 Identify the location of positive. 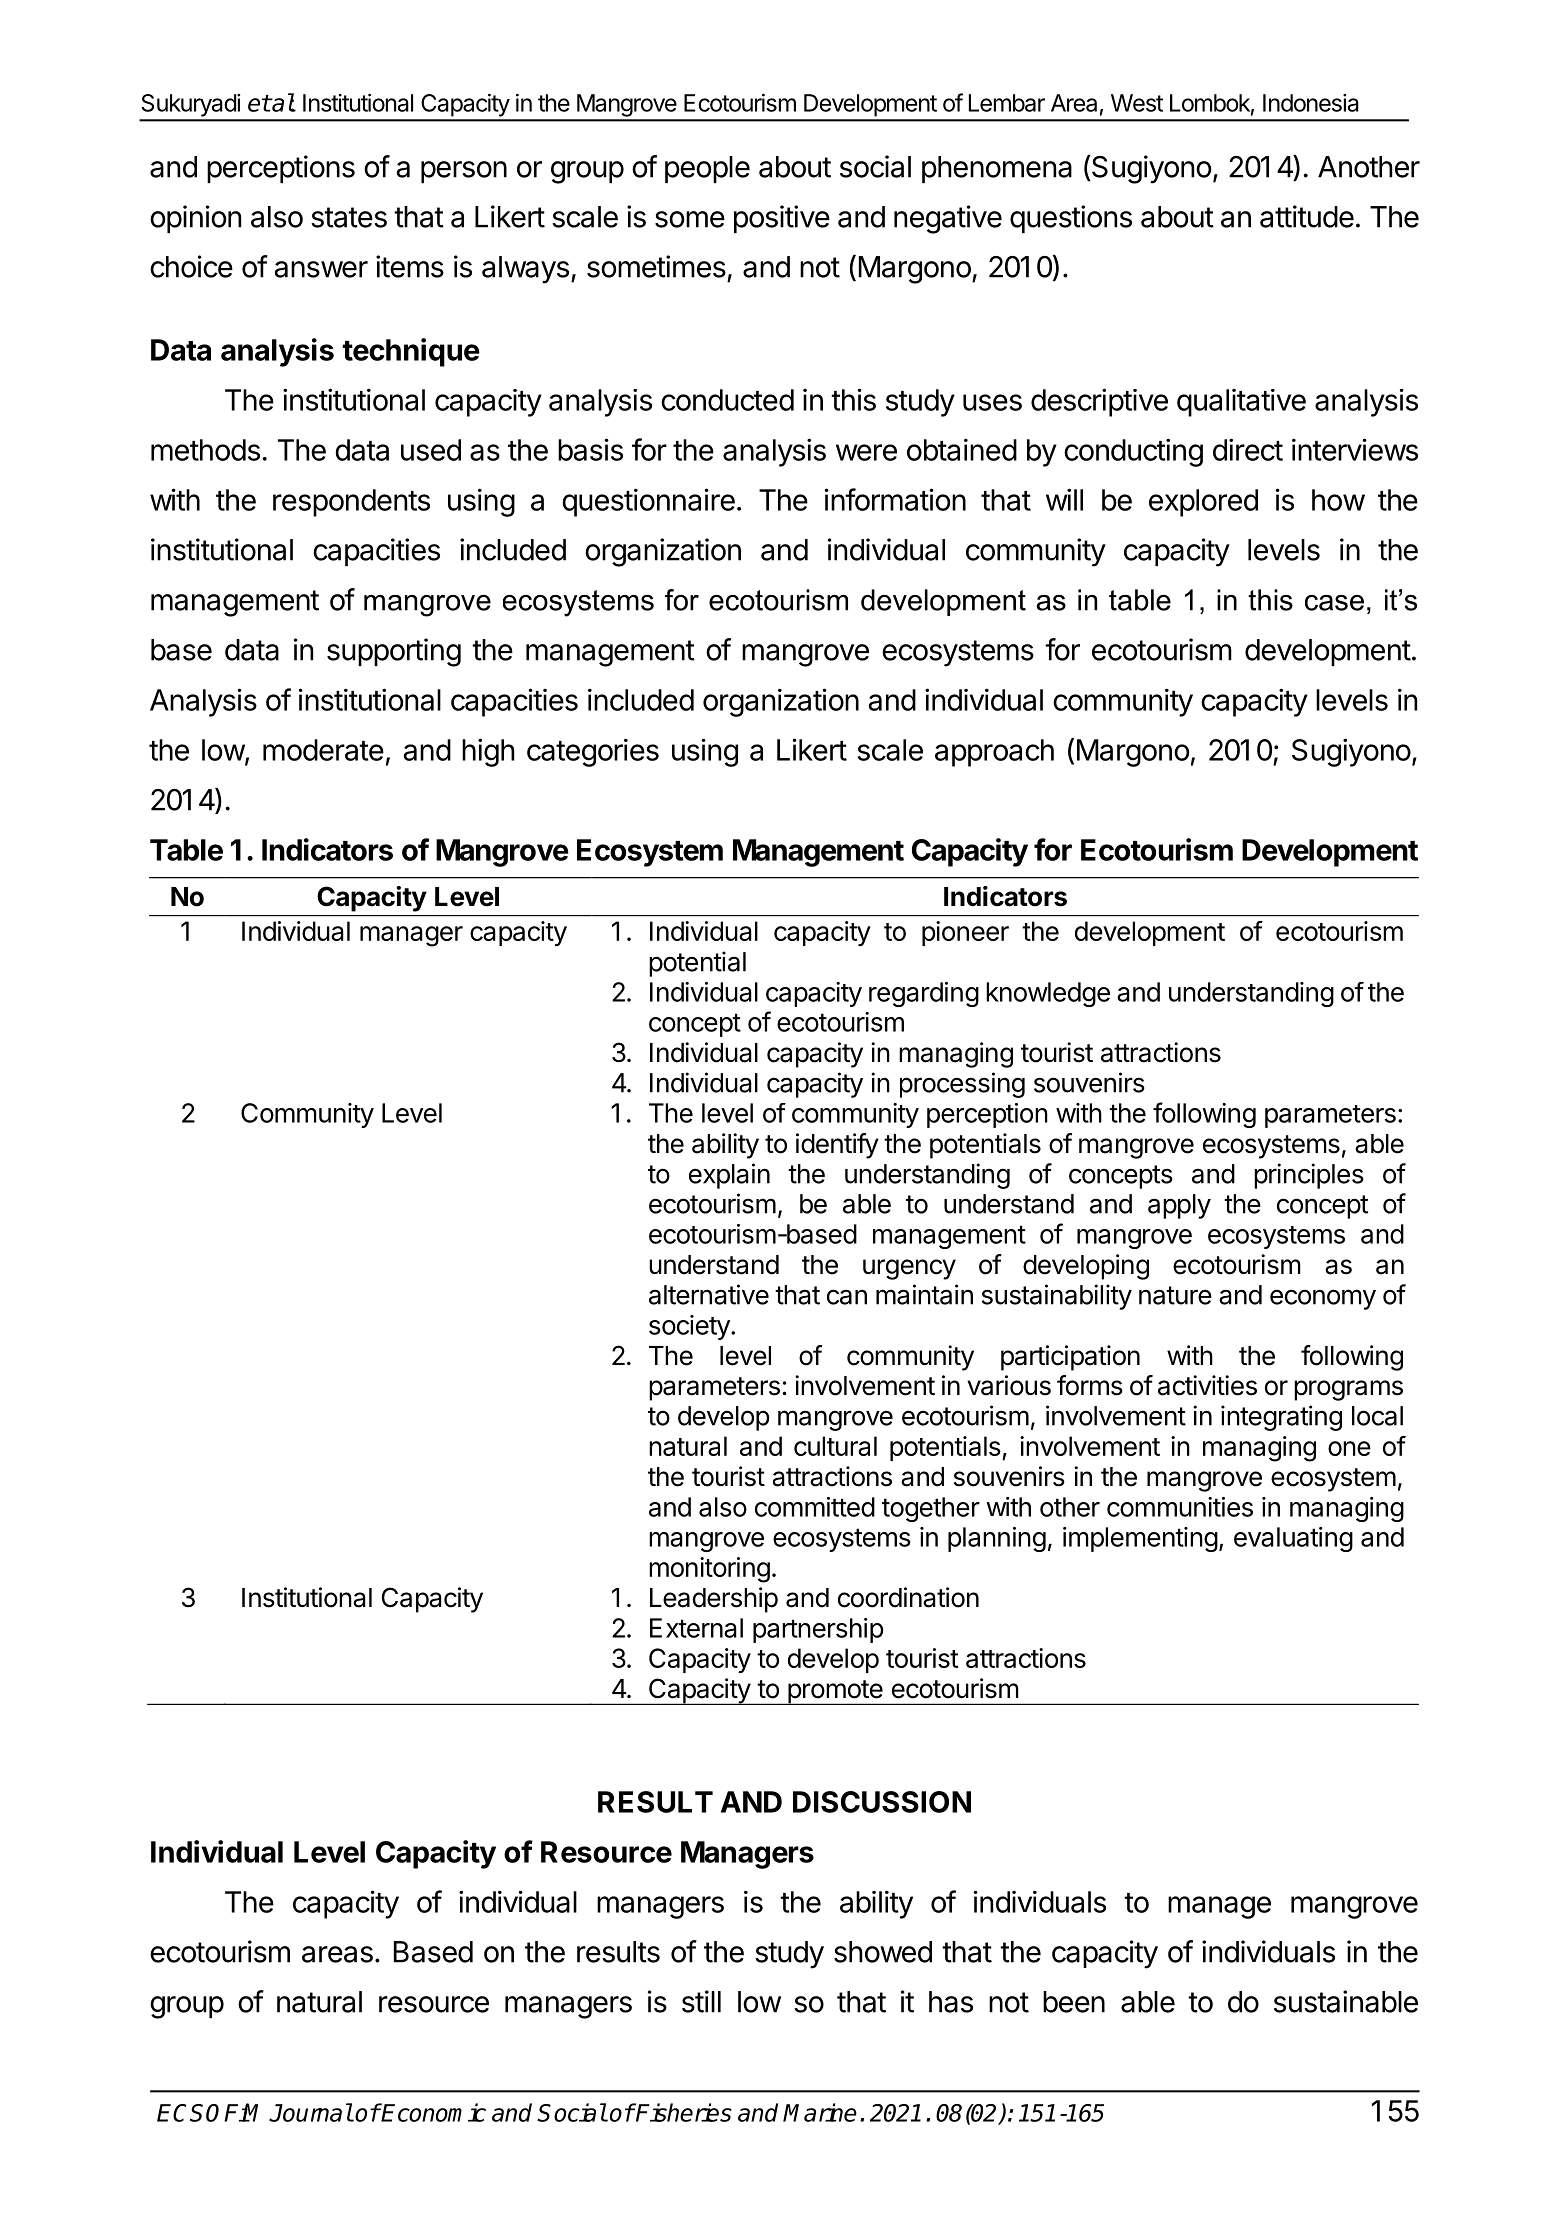
(782, 219).
